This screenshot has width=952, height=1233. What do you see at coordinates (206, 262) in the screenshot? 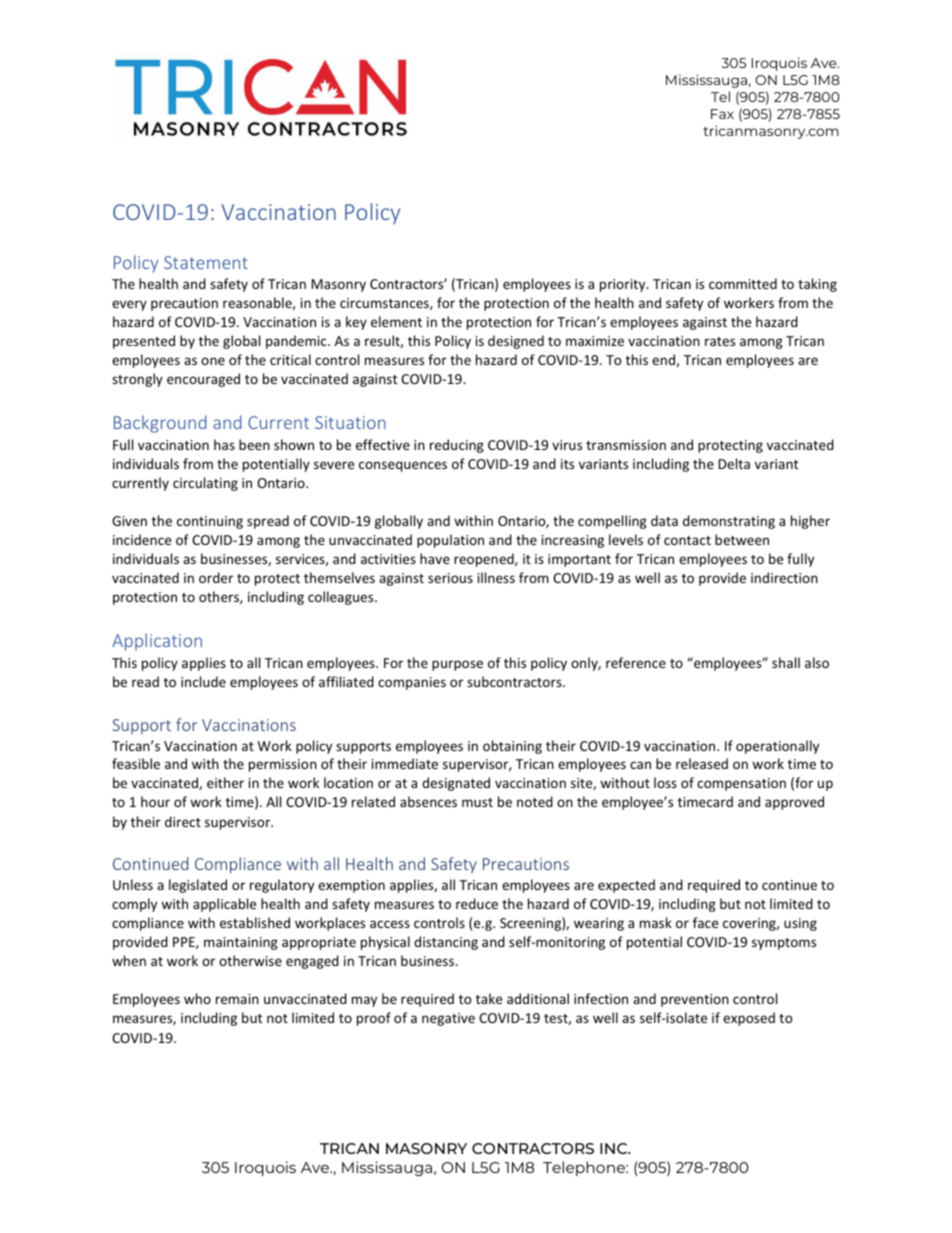
I see `Statement` at bounding box center [206, 262].
